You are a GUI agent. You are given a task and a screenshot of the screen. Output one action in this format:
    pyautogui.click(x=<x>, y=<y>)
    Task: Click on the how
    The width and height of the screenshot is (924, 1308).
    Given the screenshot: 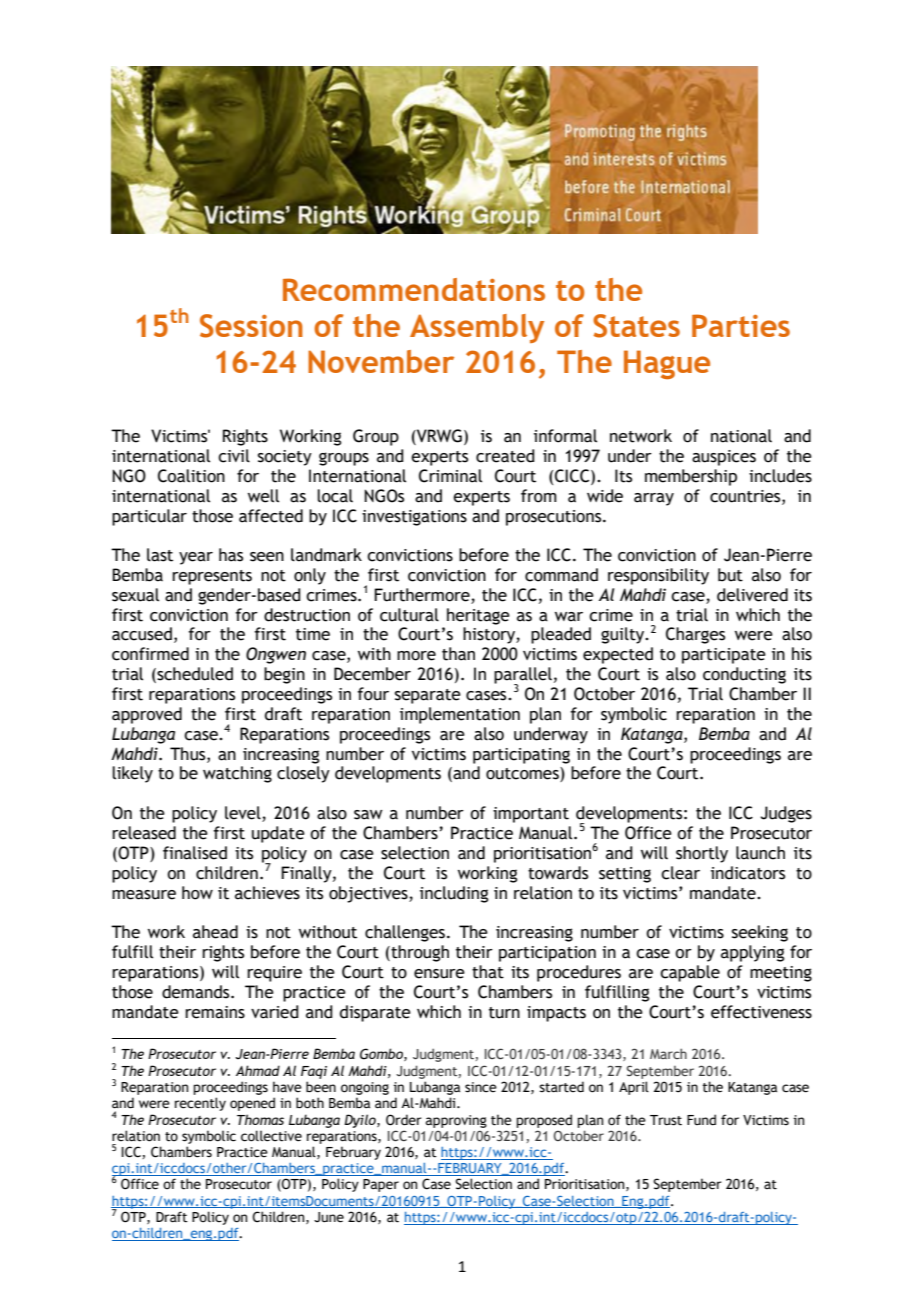 What is the action you would take?
    pyautogui.click(x=197, y=893)
